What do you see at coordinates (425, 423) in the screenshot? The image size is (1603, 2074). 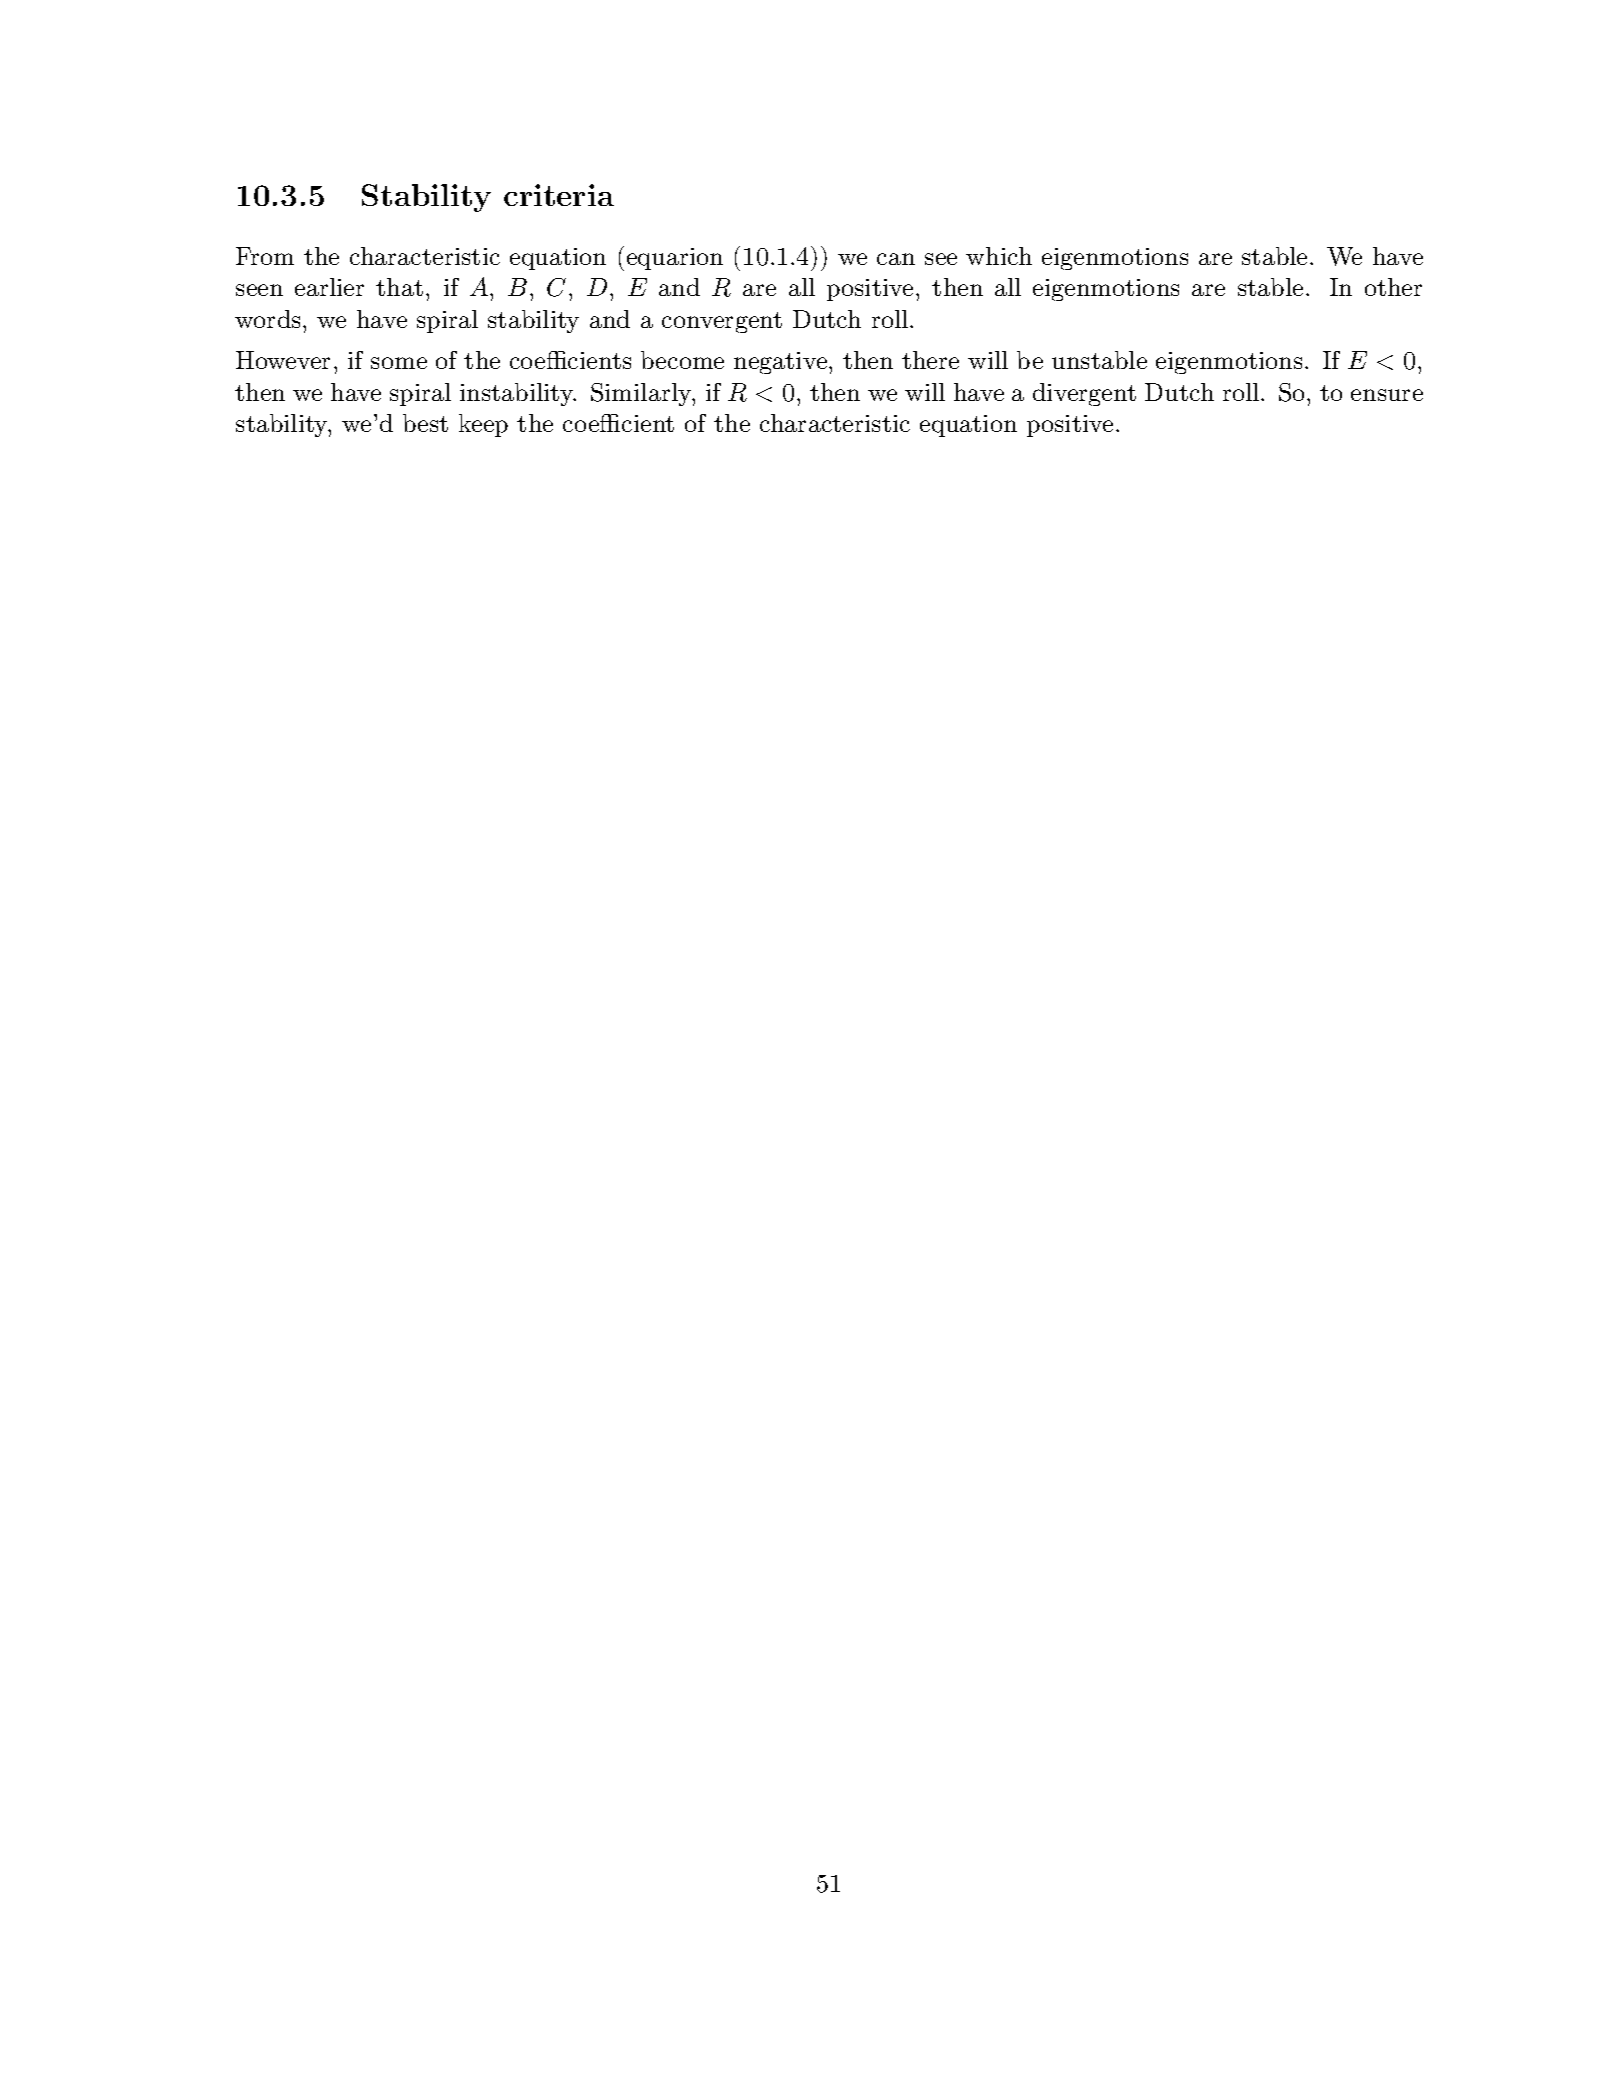 I see `best` at bounding box center [425, 423].
